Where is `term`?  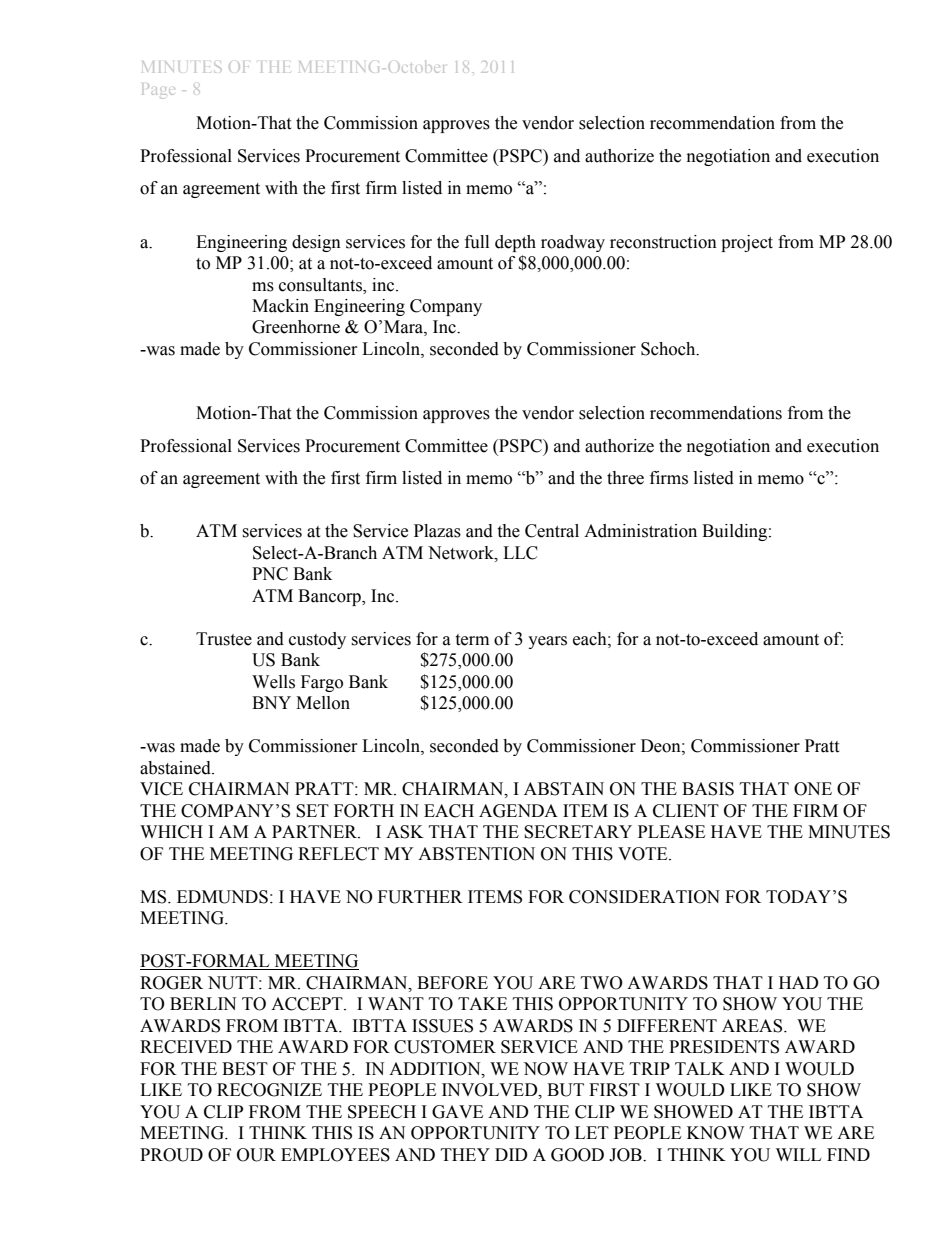
term is located at coordinates (472, 640).
